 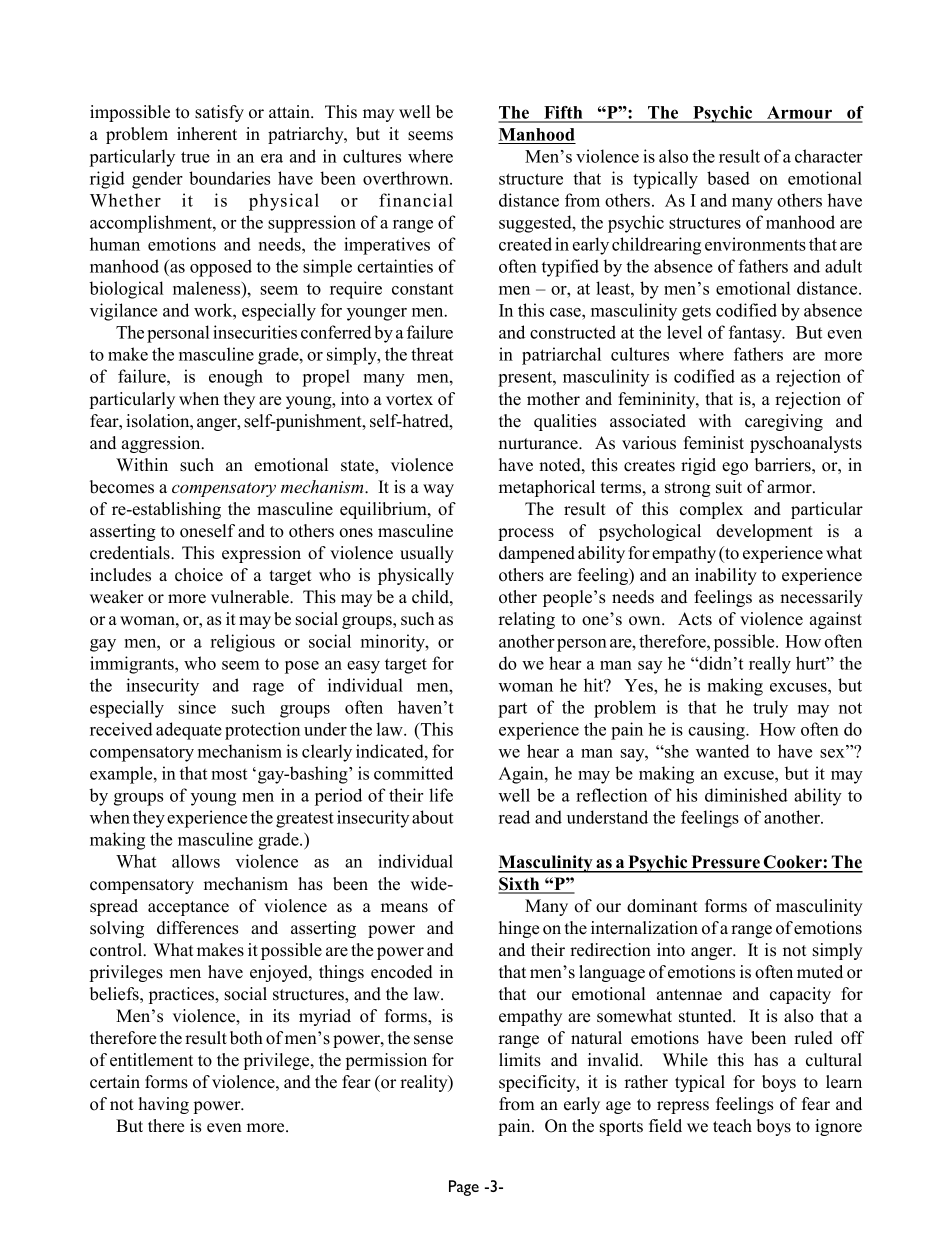 What do you see at coordinates (207, 134) in the screenshot?
I see `inherent` at bounding box center [207, 134].
